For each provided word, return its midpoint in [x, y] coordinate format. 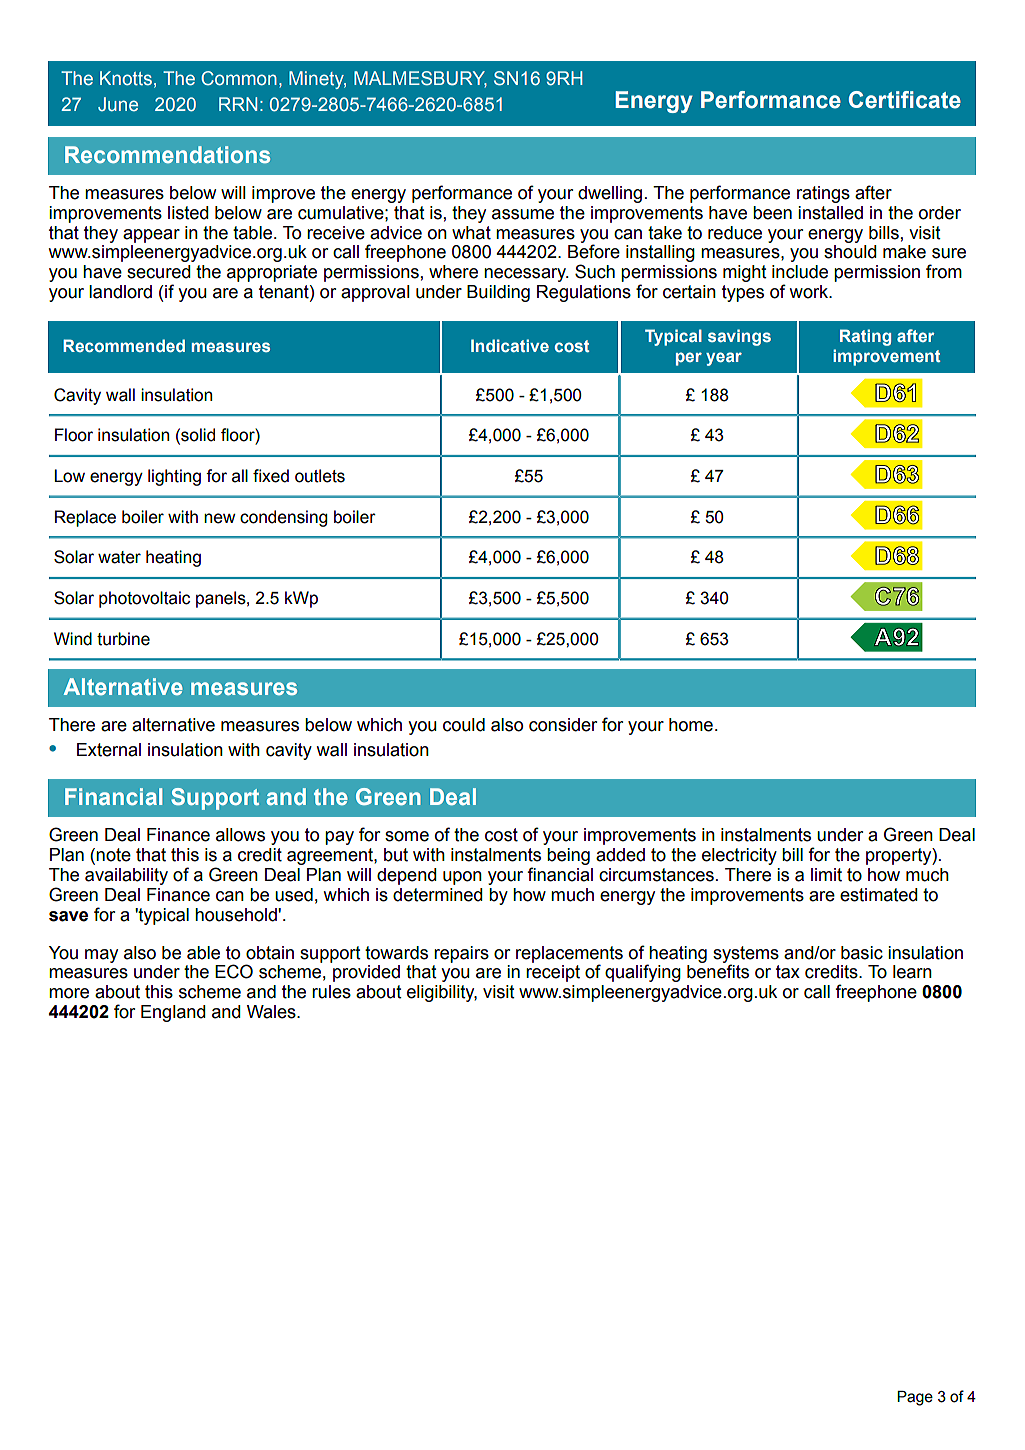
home [691, 725]
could [464, 725]
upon [462, 878]
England [173, 1013]
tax [788, 972]
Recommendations [167, 154]
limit [826, 875]
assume [523, 214]
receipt [553, 973]
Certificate [905, 100]
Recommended [124, 345]
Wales [272, 1012]
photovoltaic [144, 599]
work [810, 292]
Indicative [510, 345]
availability [126, 876]
